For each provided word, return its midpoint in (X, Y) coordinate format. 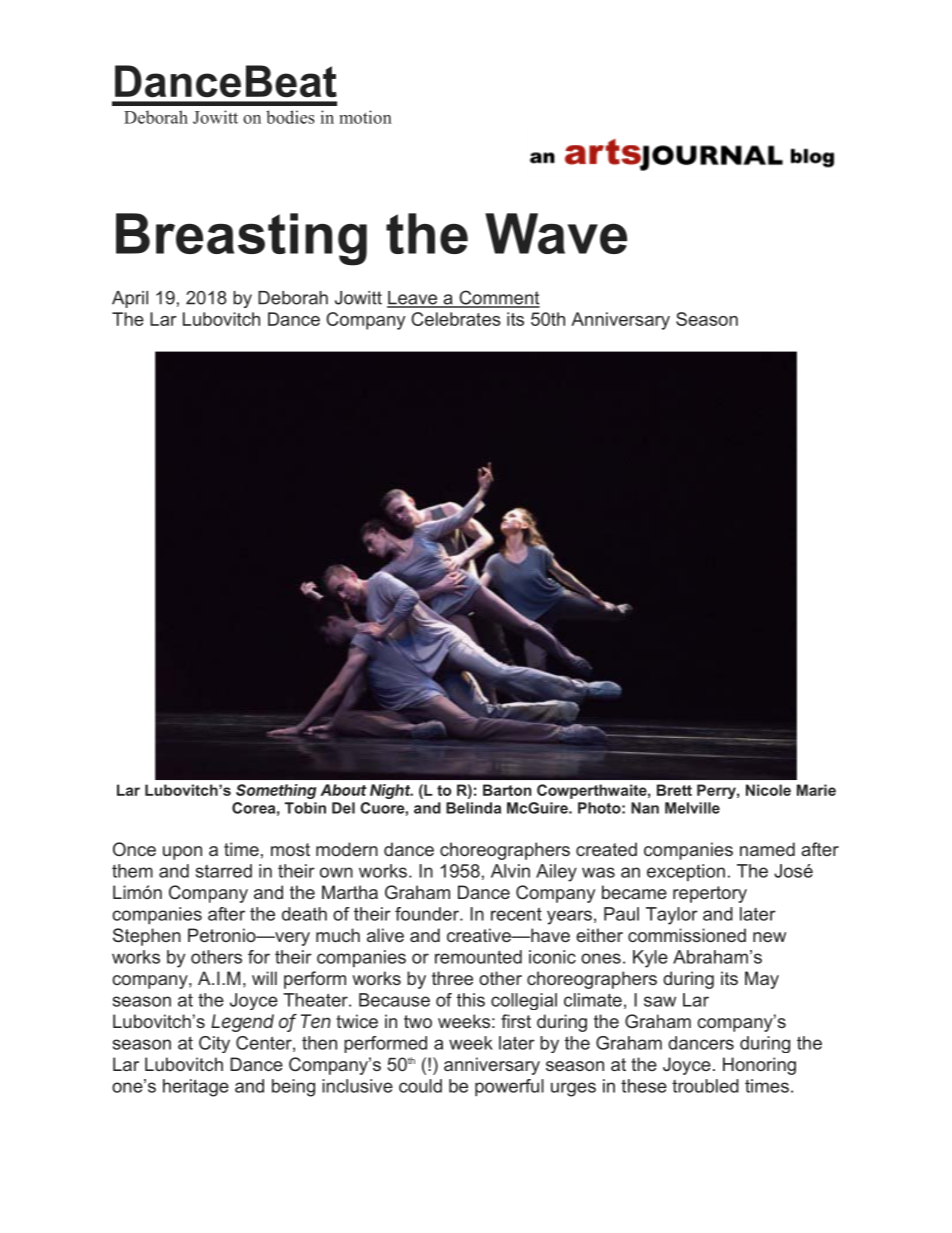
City (214, 1044)
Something (276, 791)
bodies (290, 117)
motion (365, 117)
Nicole (768, 790)
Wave (556, 233)
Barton (507, 790)
